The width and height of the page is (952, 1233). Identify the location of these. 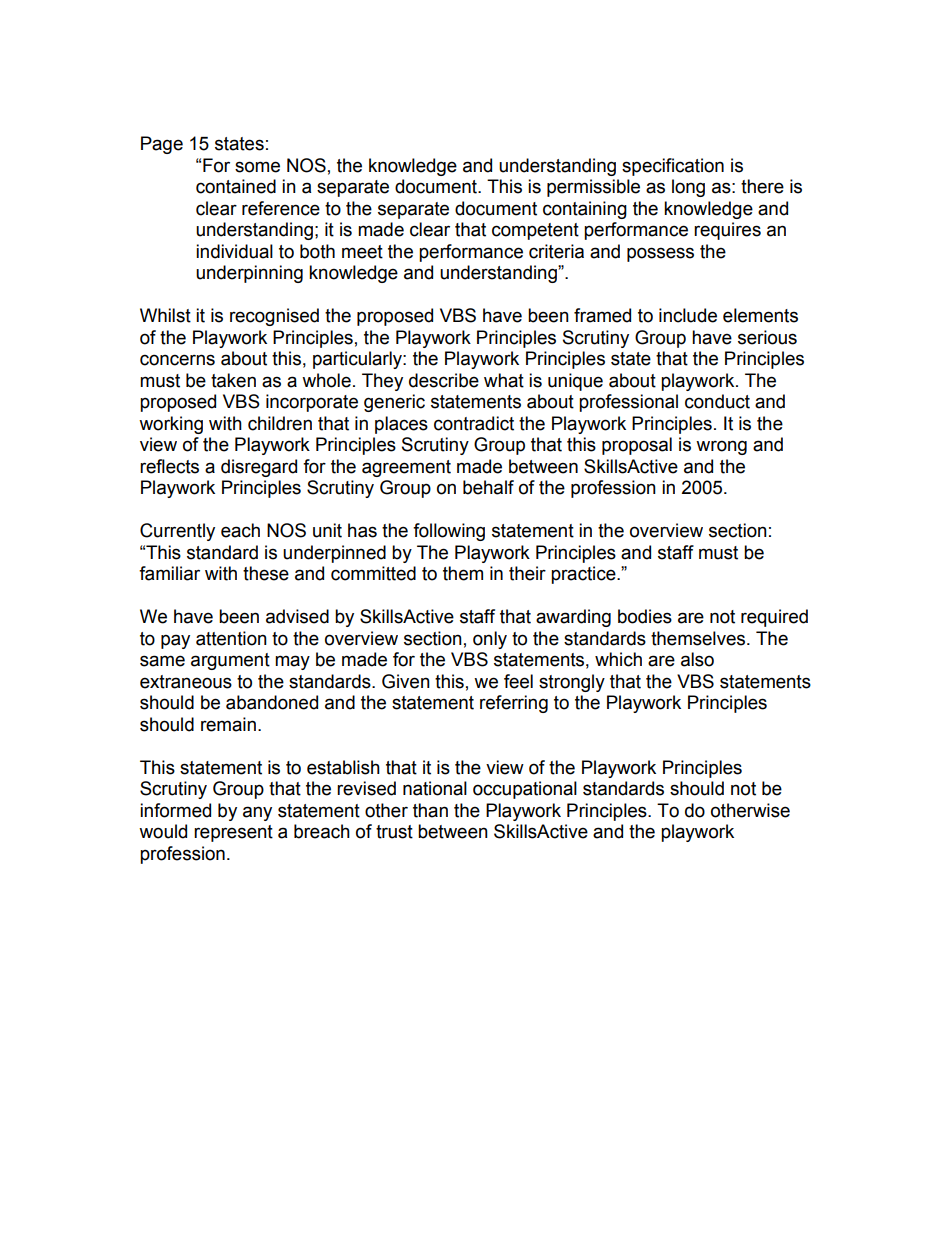
(266, 573).
